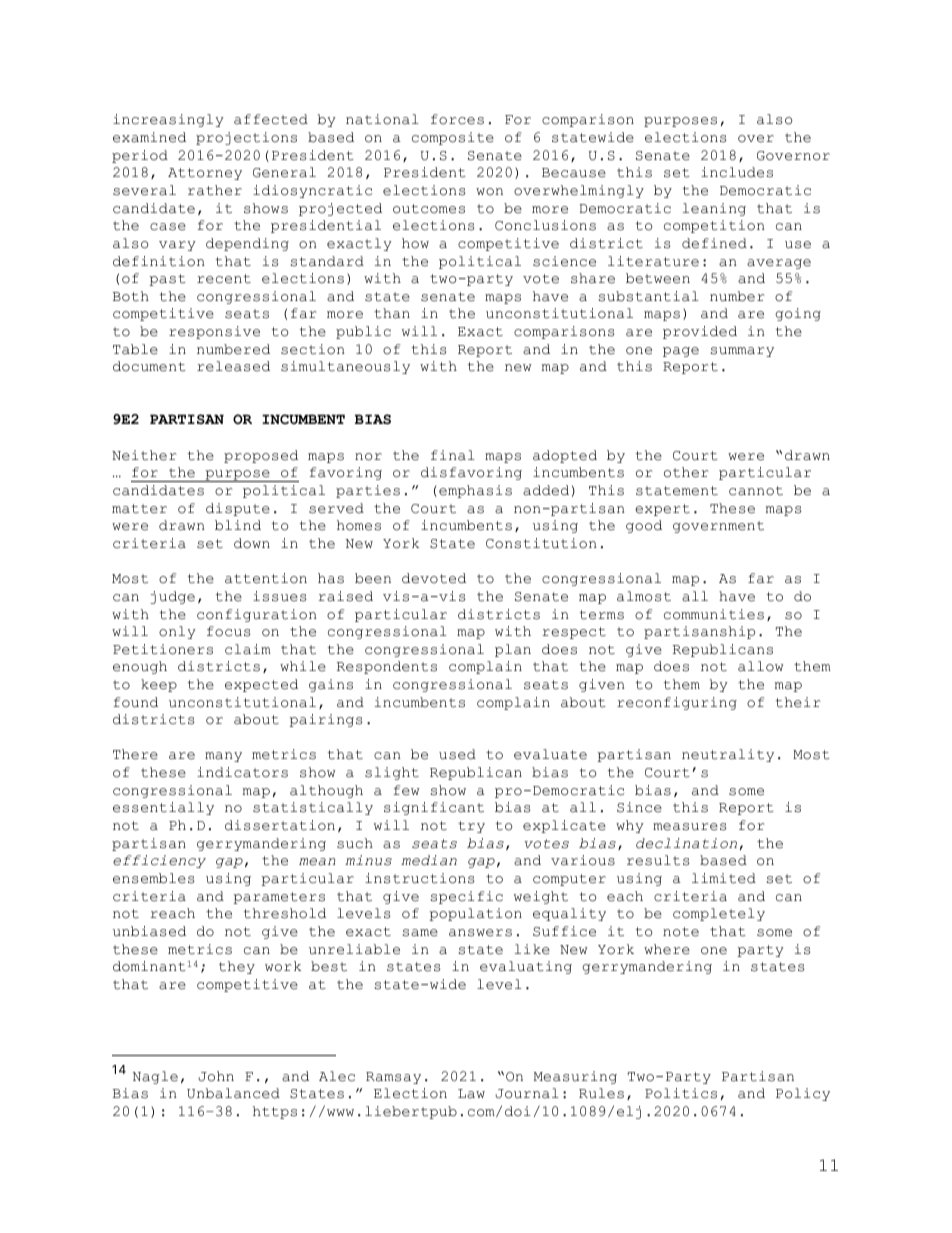 This screenshot has width=952, height=1233. Describe the element at coordinates (261, 456) in the screenshot. I see `proposed` at that location.
